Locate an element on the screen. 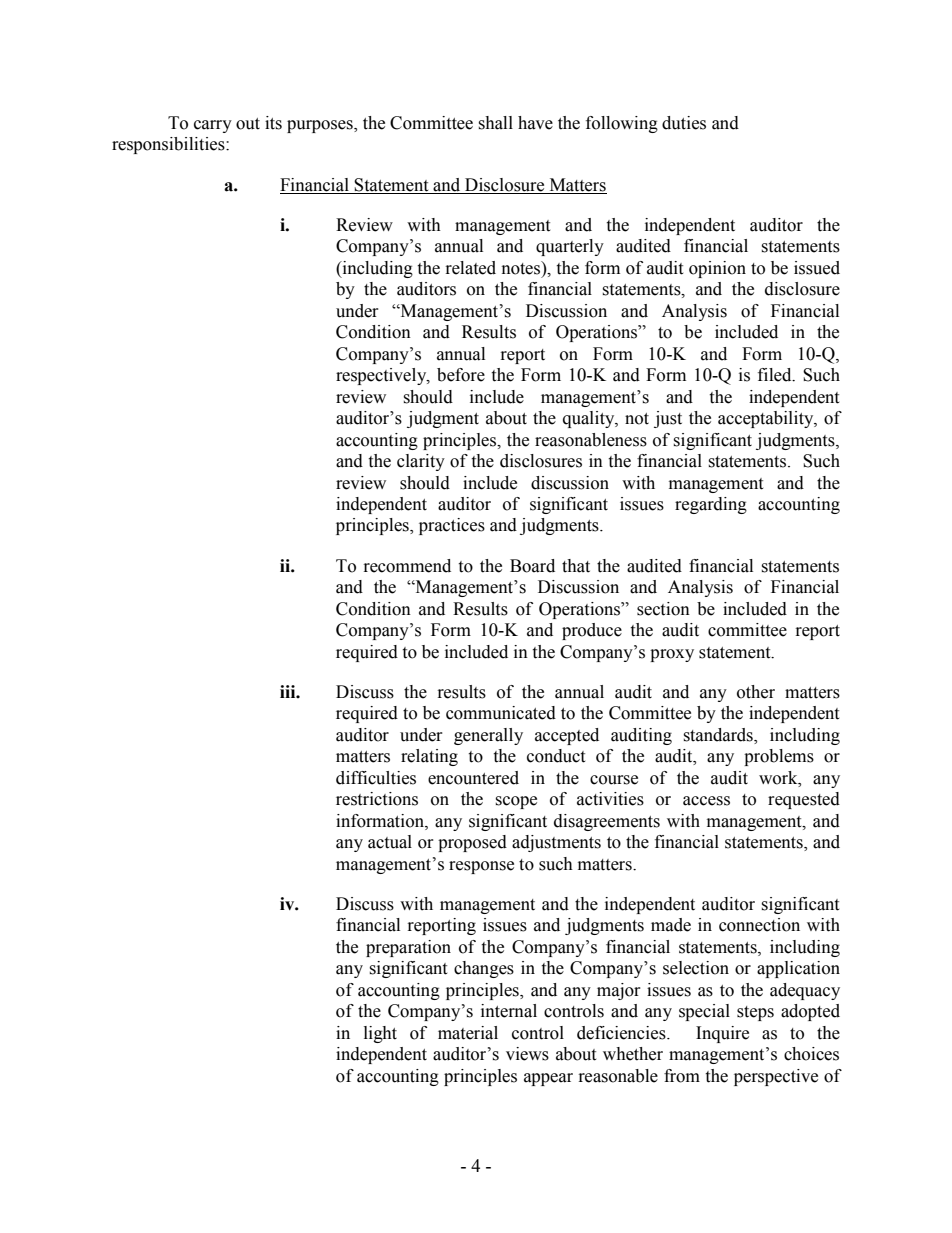  filed is located at coordinates (776, 375).
